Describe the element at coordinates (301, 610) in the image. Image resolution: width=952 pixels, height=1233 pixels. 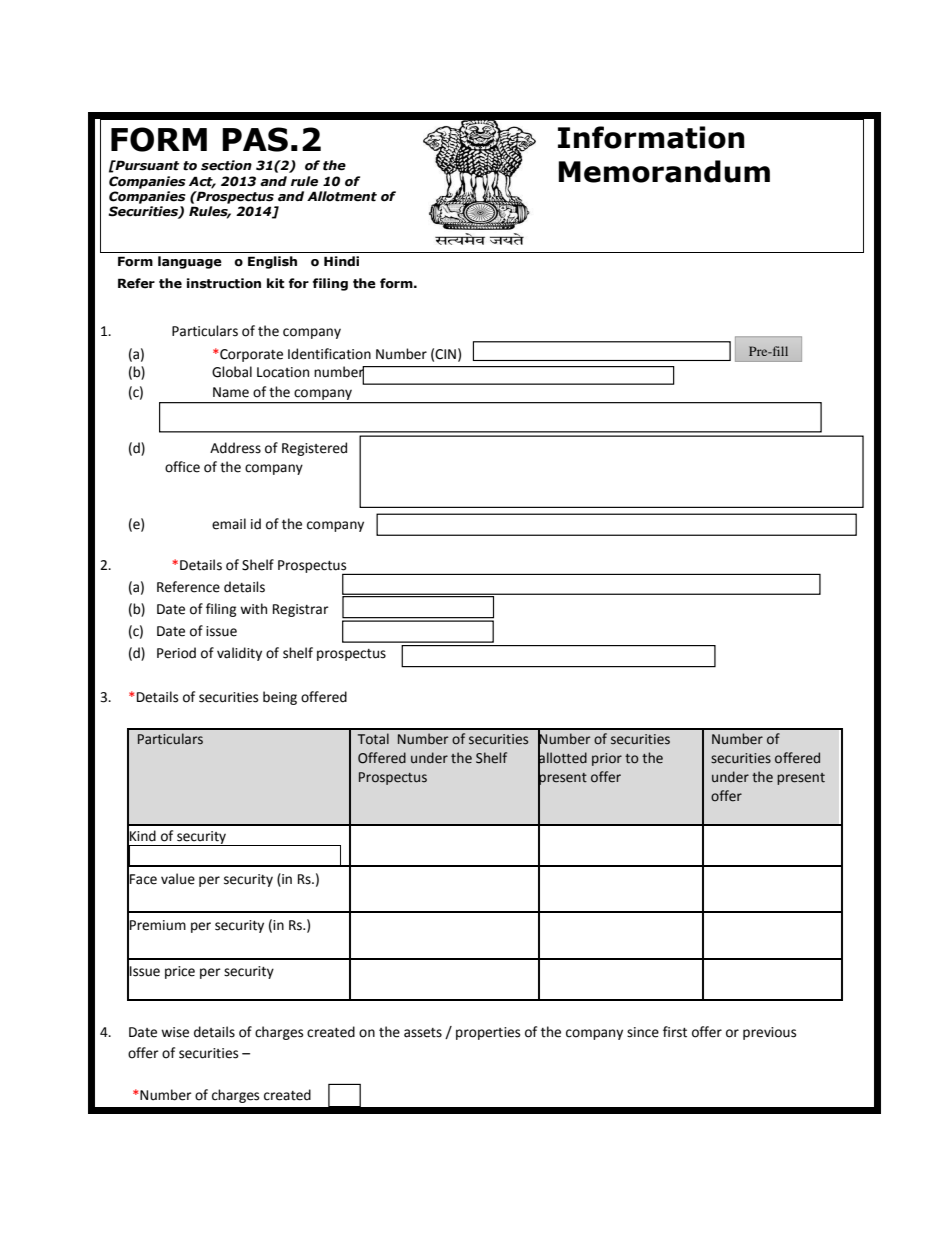
I see `Registrar` at that location.
